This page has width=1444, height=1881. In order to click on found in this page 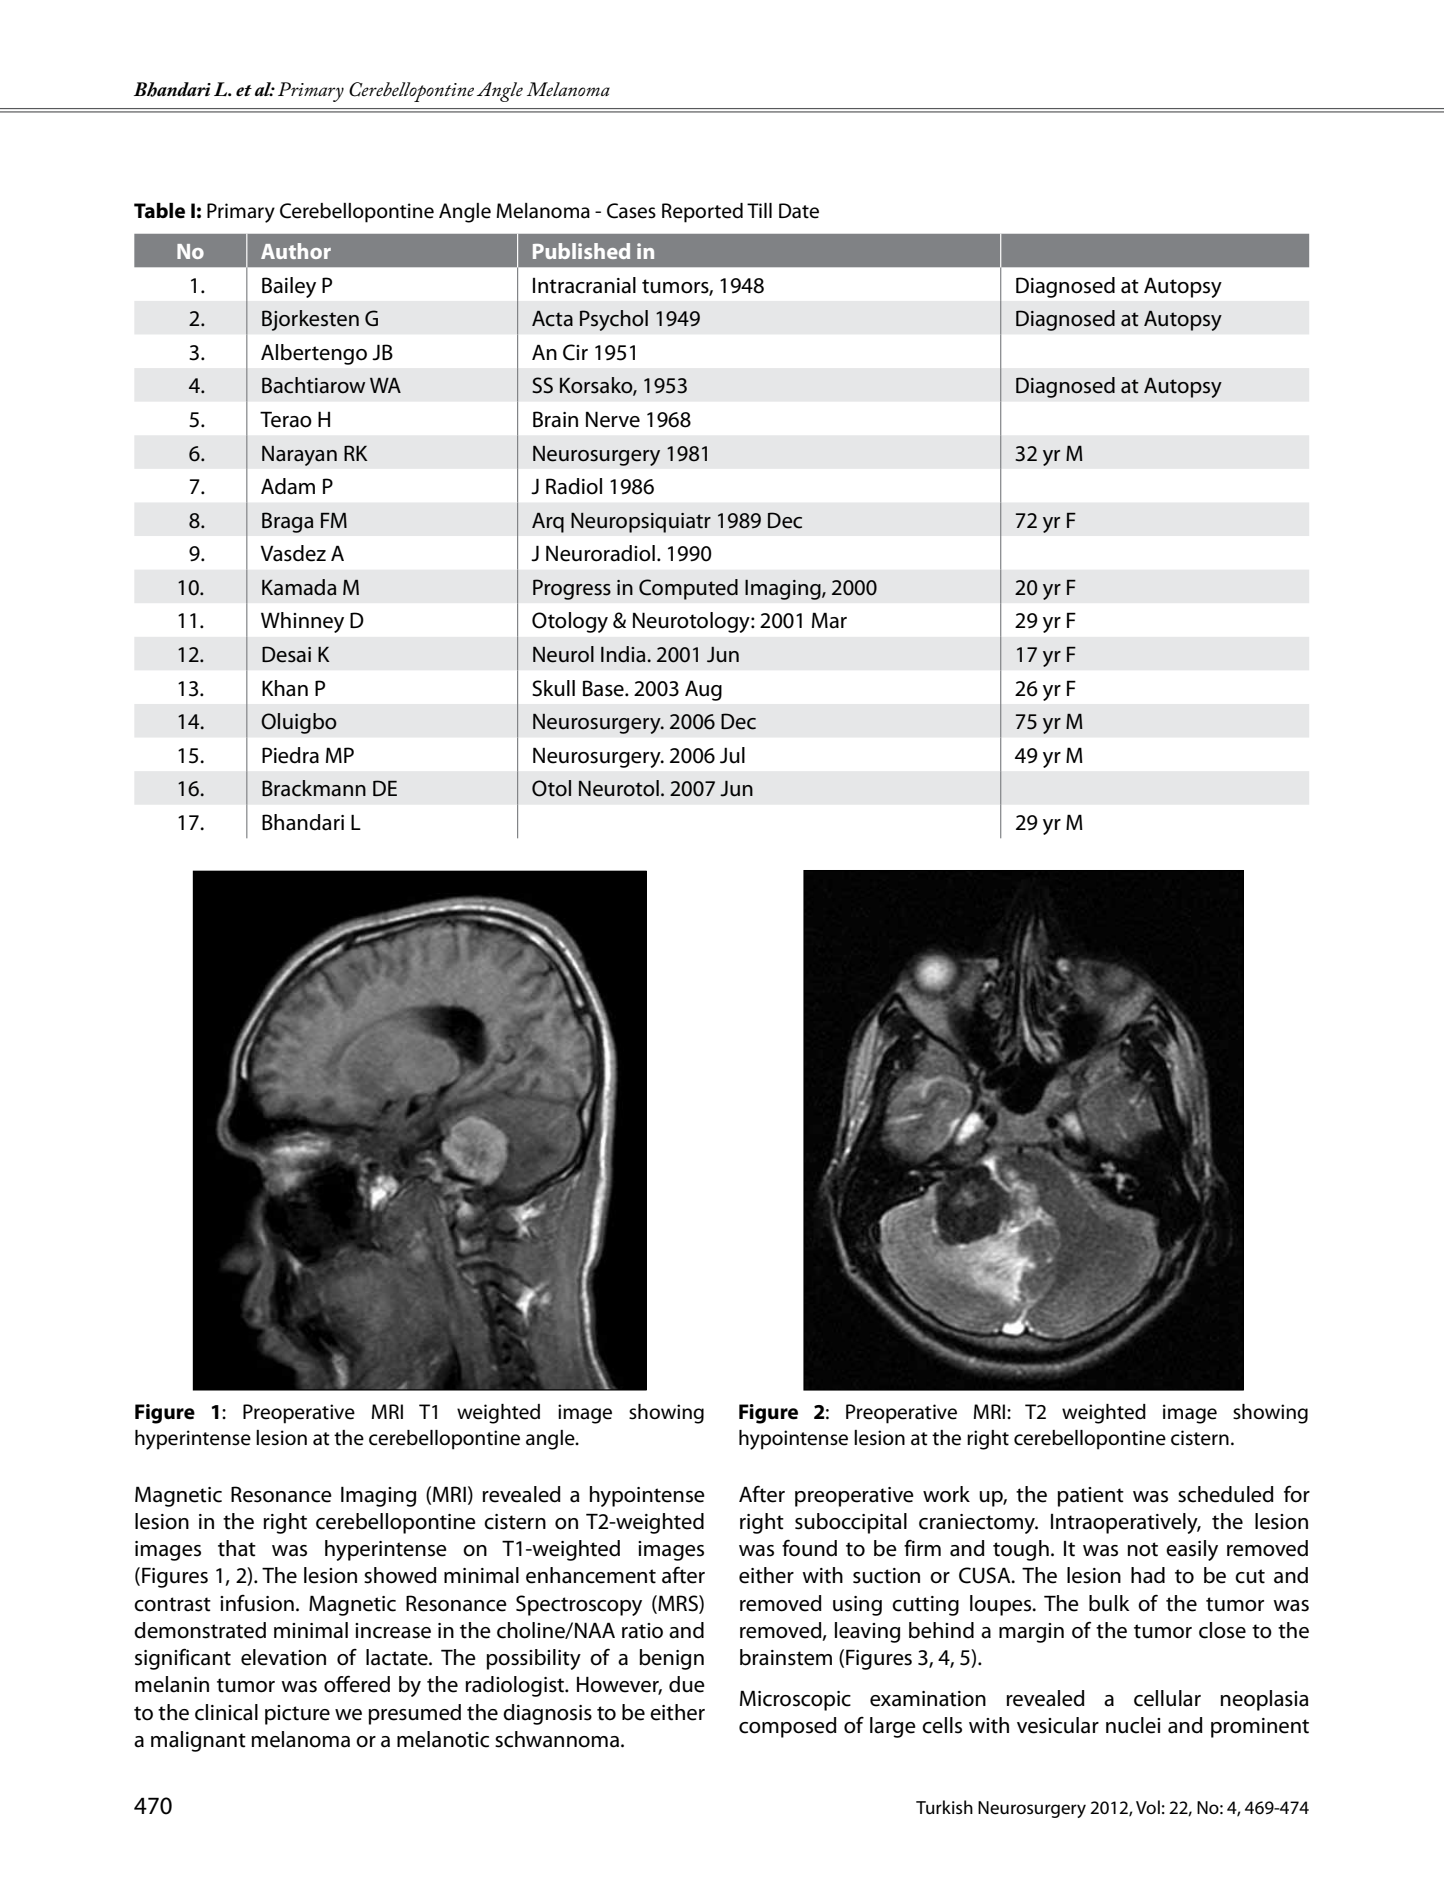, I will do `click(809, 1548)`.
